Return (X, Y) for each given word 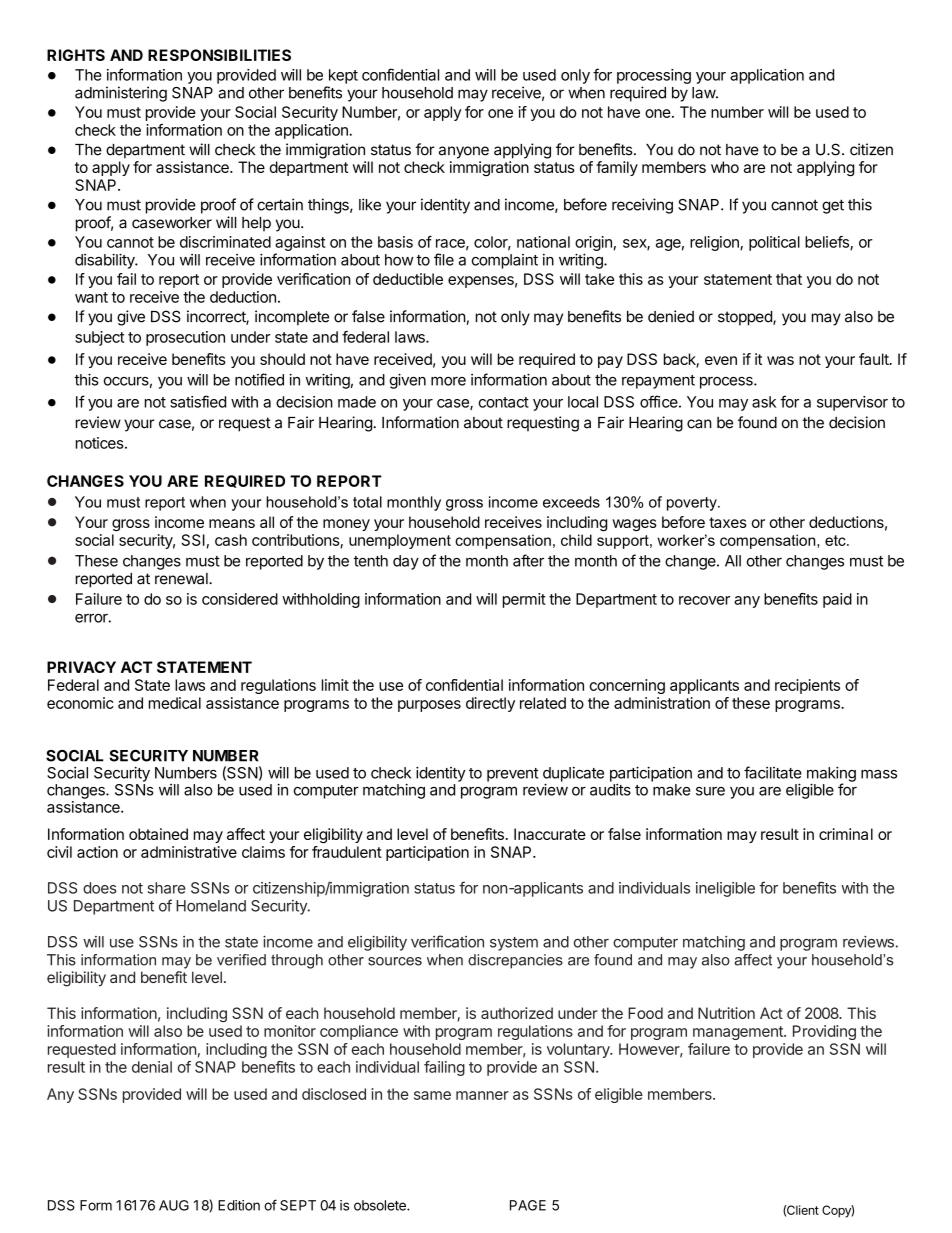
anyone (464, 152)
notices (101, 443)
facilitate (773, 772)
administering (121, 94)
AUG (174, 1205)
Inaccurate (550, 834)
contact (504, 402)
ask (764, 402)
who (725, 167)
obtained (158, 834)
